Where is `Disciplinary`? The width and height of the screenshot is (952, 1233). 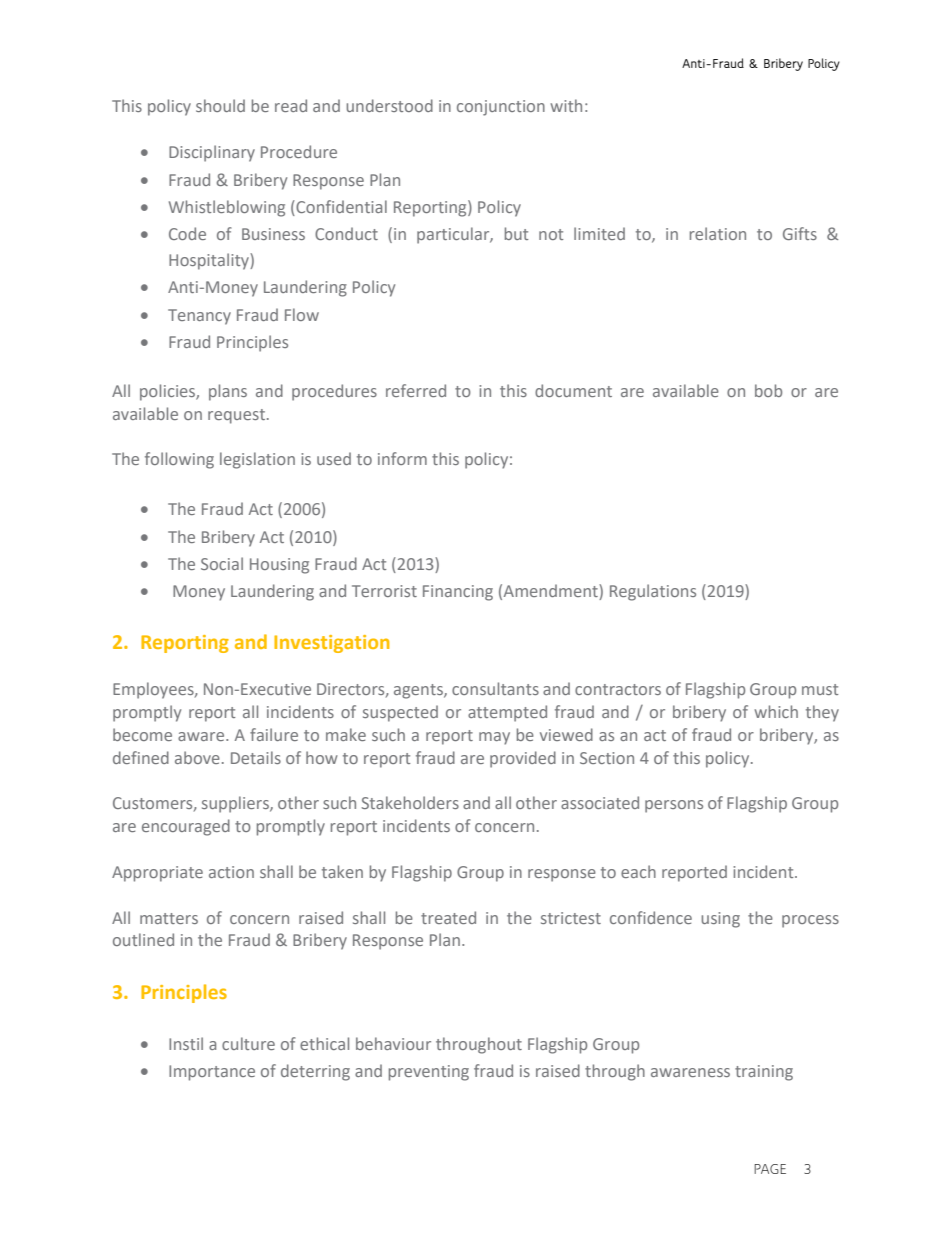 Disciplinary is located at coordinates (212, 153).
